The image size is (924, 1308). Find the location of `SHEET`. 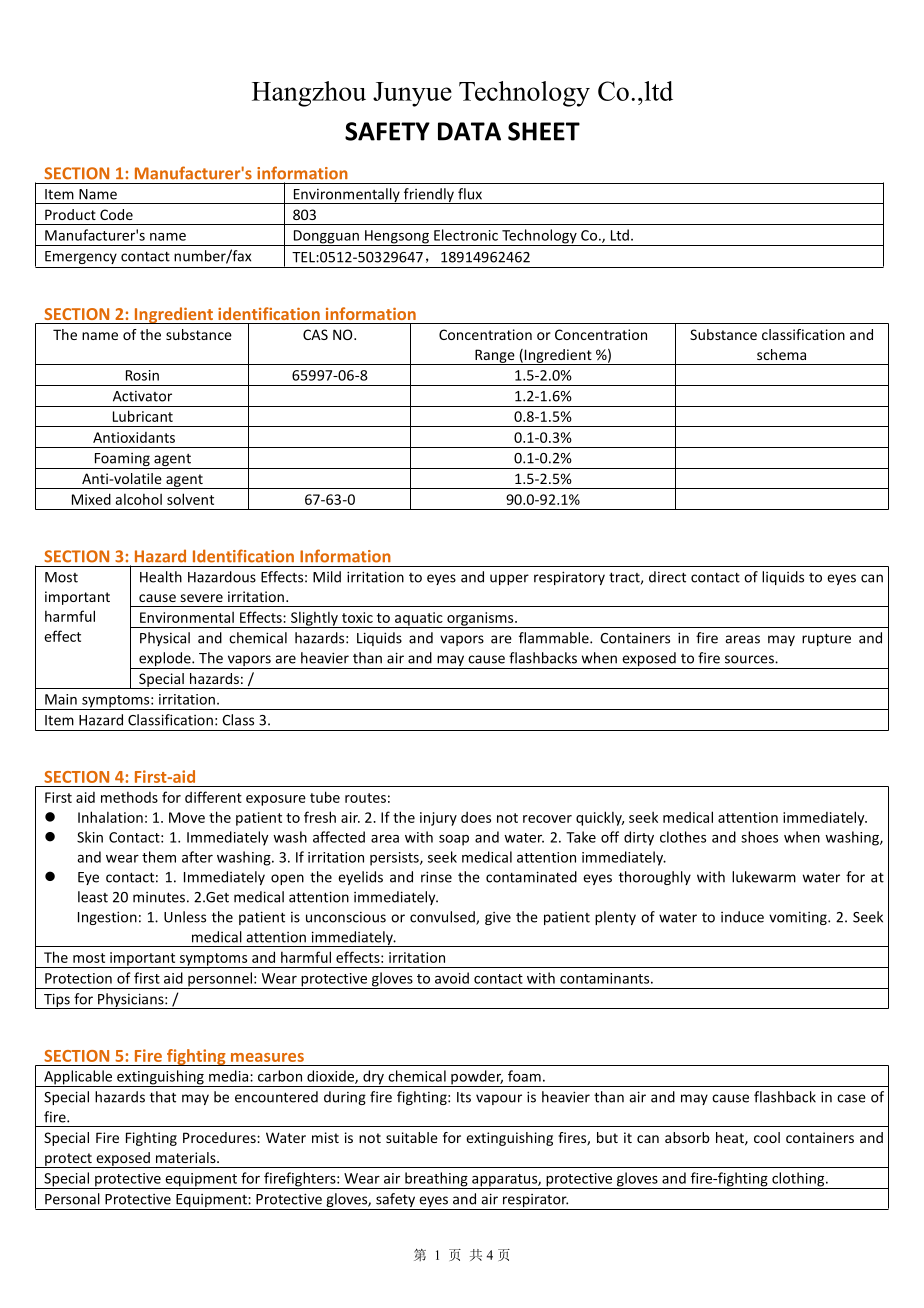

SHEET is located at coordinates (544, 131).
